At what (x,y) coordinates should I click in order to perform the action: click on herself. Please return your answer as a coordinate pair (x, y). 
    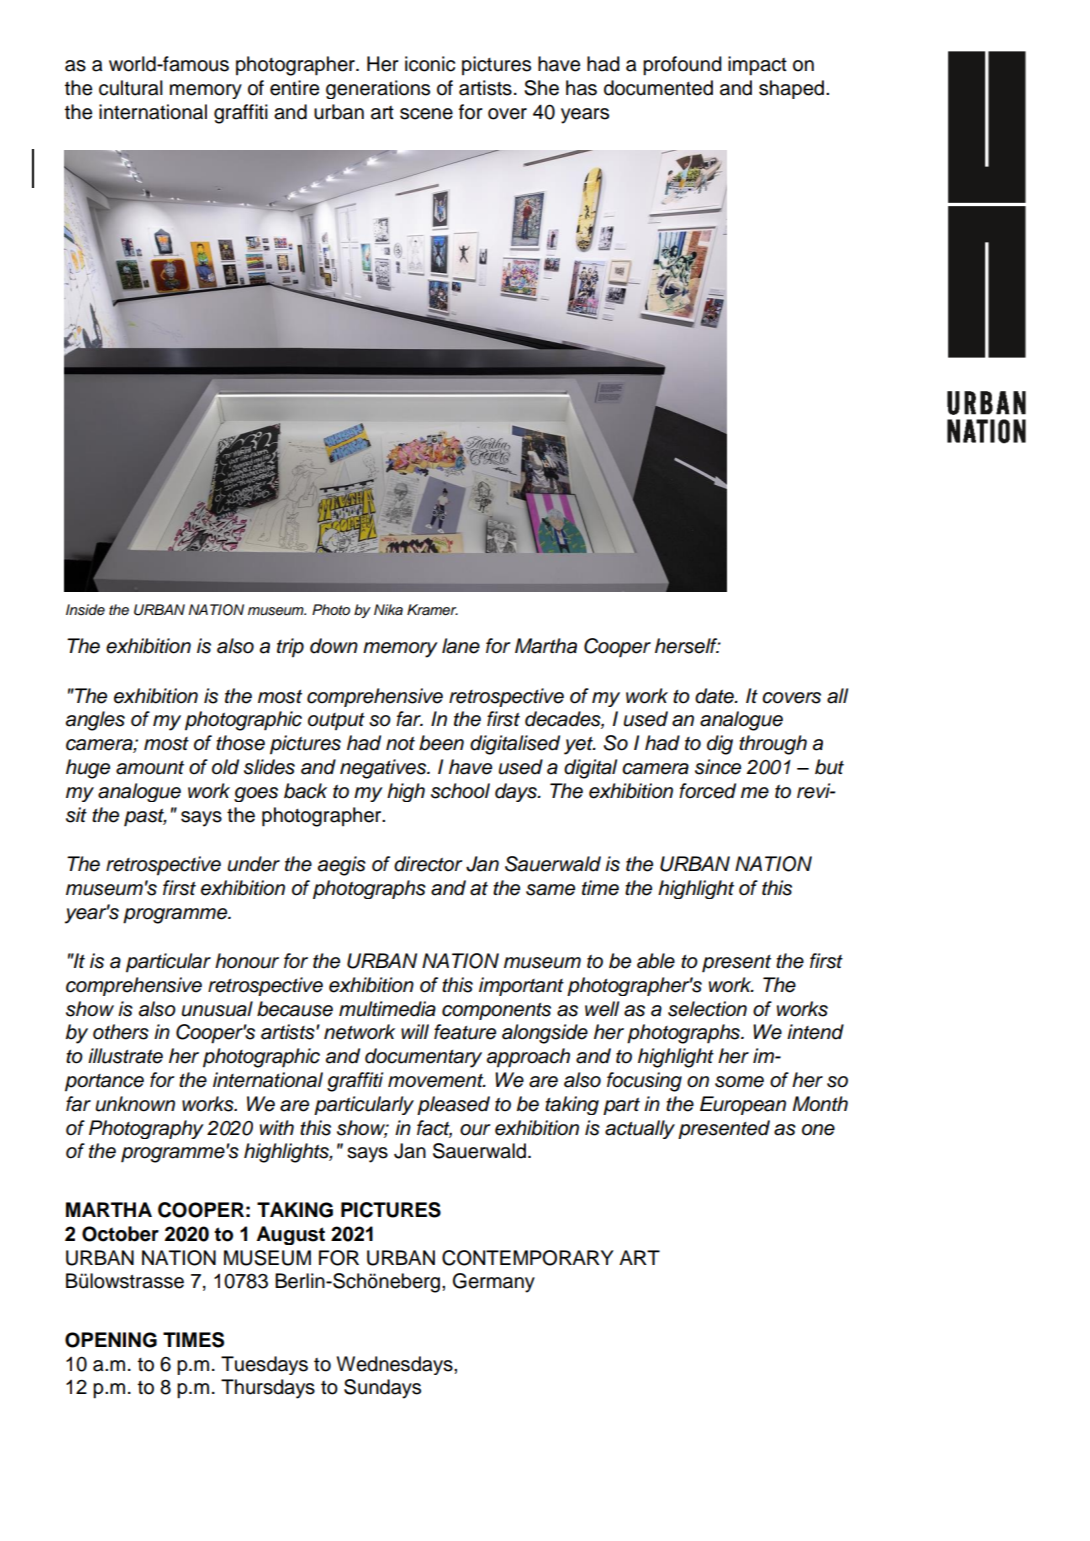
    Looking at the image, I should click on (687, 646).
